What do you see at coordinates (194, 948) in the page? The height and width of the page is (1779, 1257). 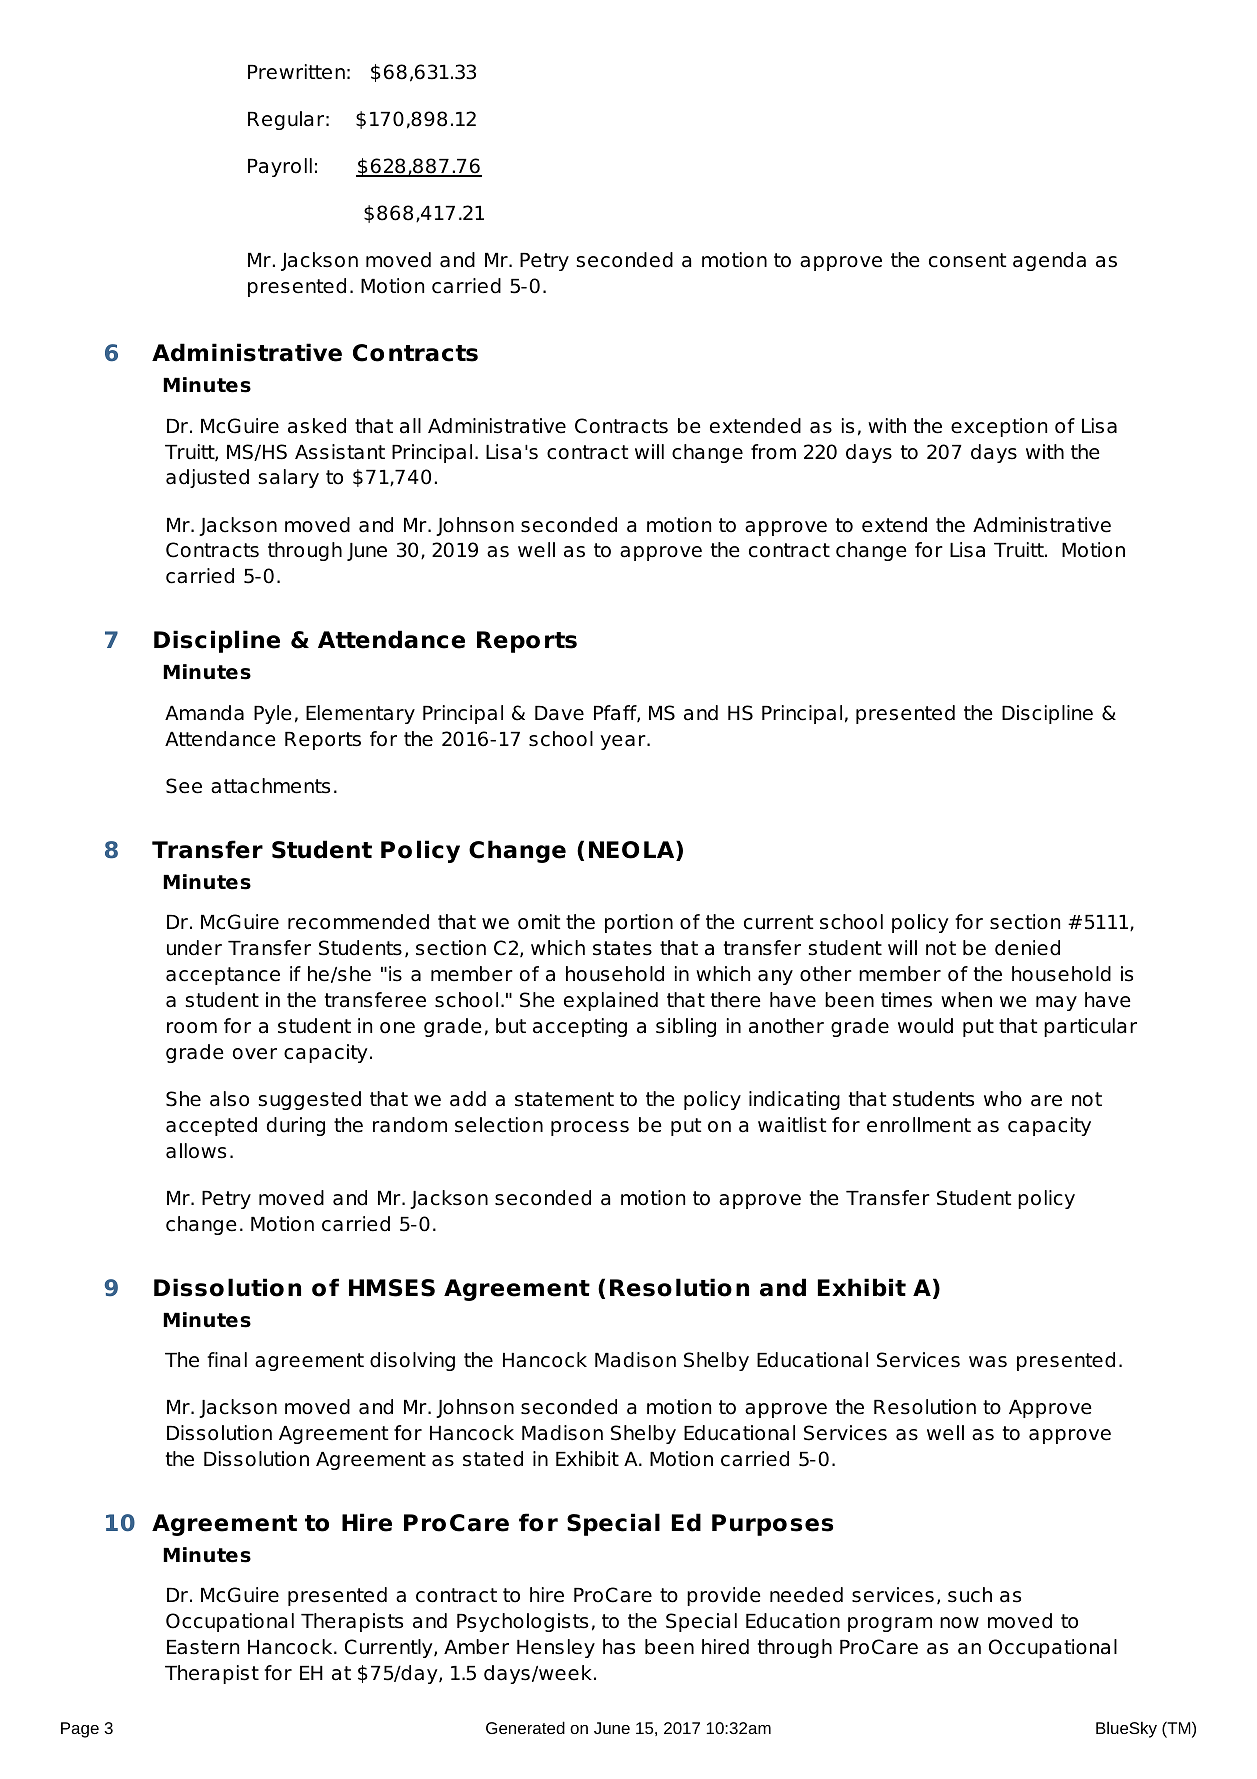 I see `under` at bounding box center [194, 948].
